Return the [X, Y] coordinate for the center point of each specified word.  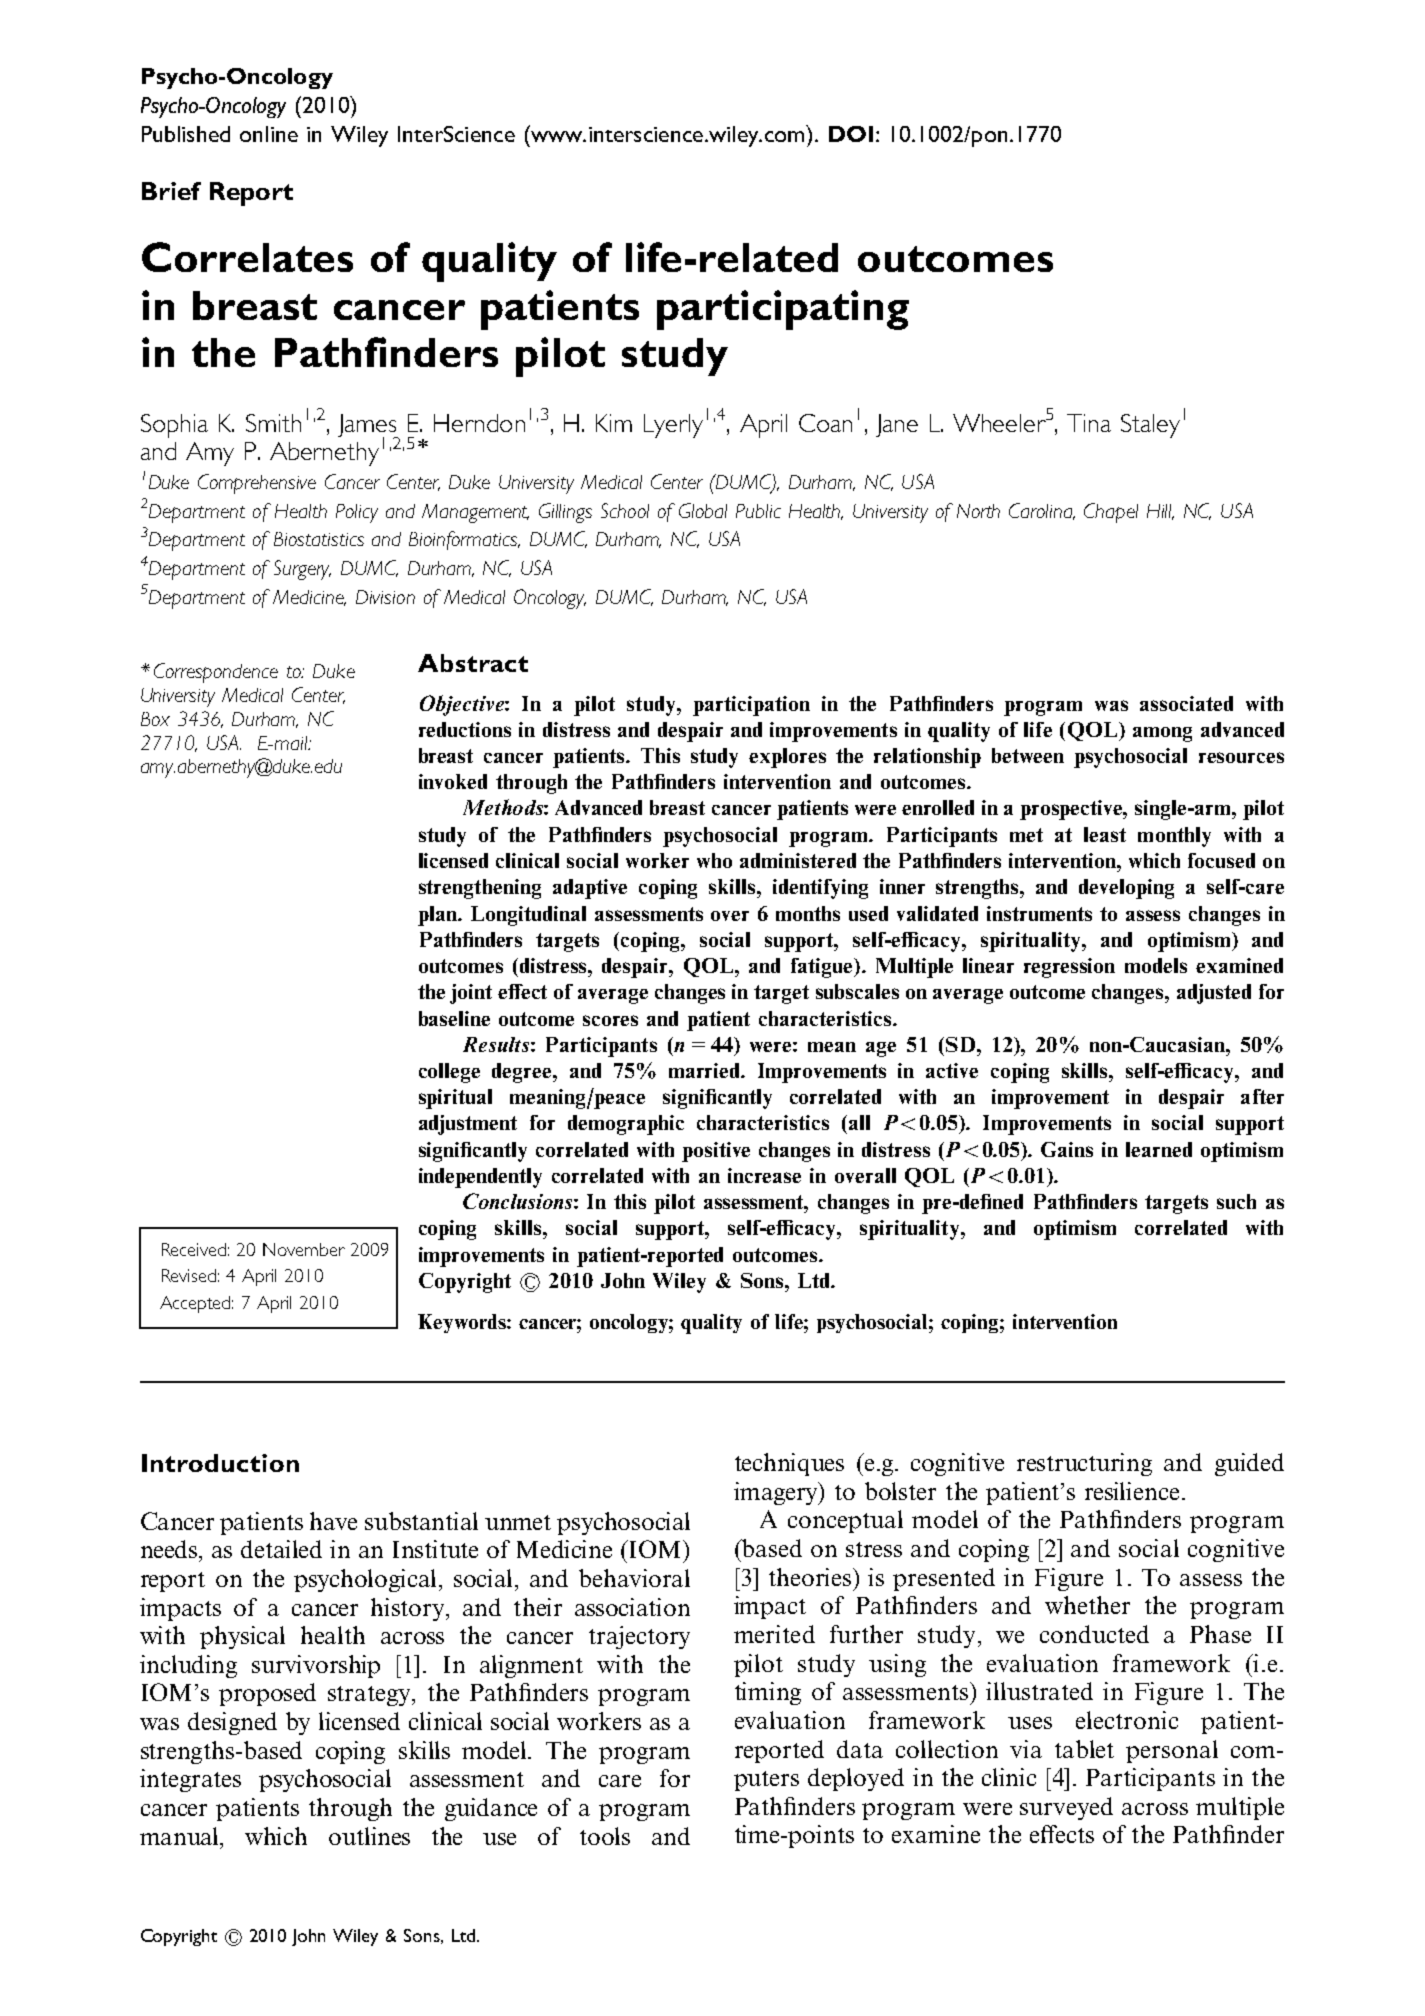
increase [764, 1175]
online [269, 134]
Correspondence [216, 673]
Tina [1089, 423]
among [1162, 734]
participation [751, 706]
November [304, 1249]
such [1236, 1201]
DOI [851, 134]
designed [232, 1723]
